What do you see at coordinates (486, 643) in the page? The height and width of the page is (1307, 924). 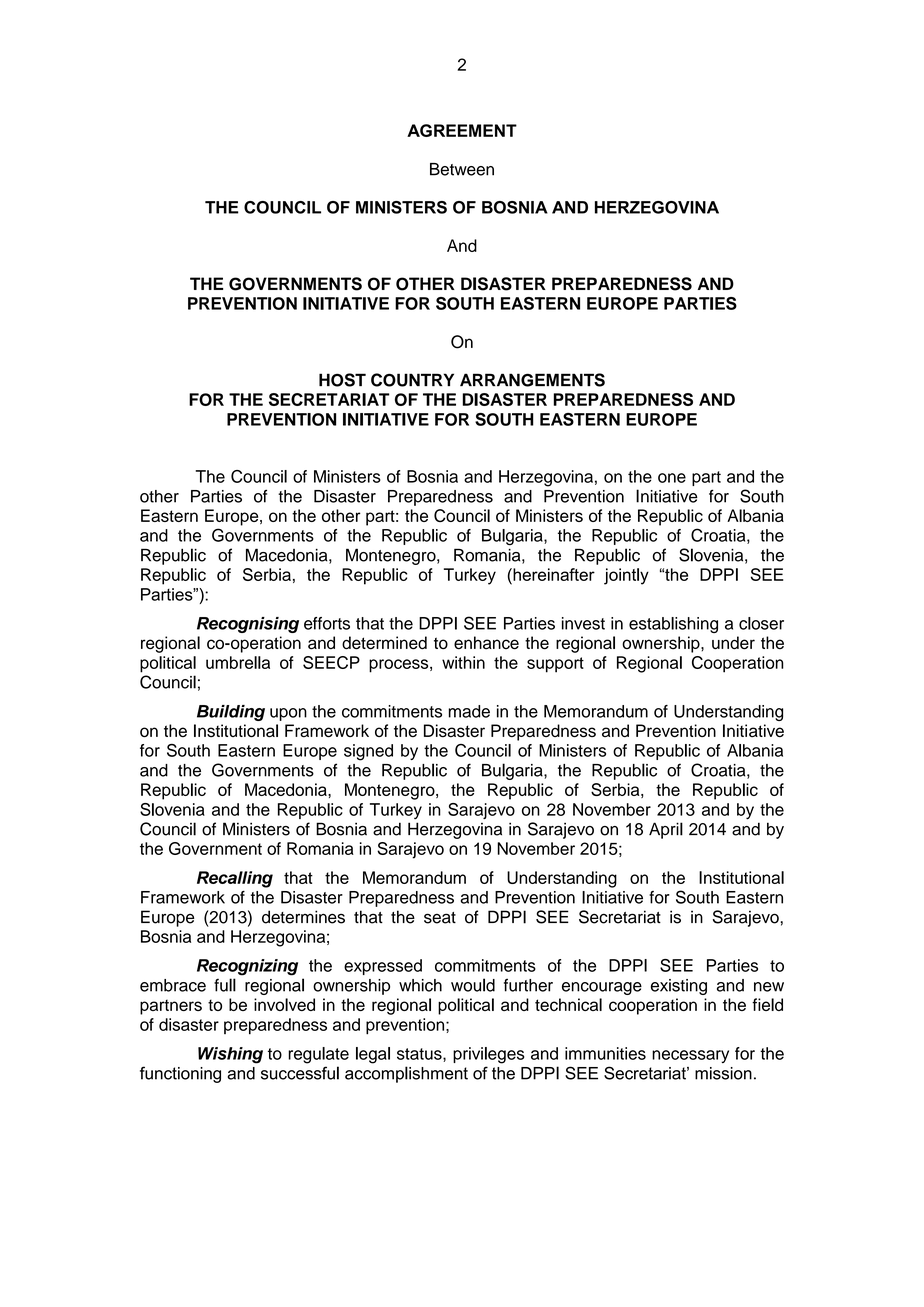 I see `enhance` at bounding box center [486, 643].
